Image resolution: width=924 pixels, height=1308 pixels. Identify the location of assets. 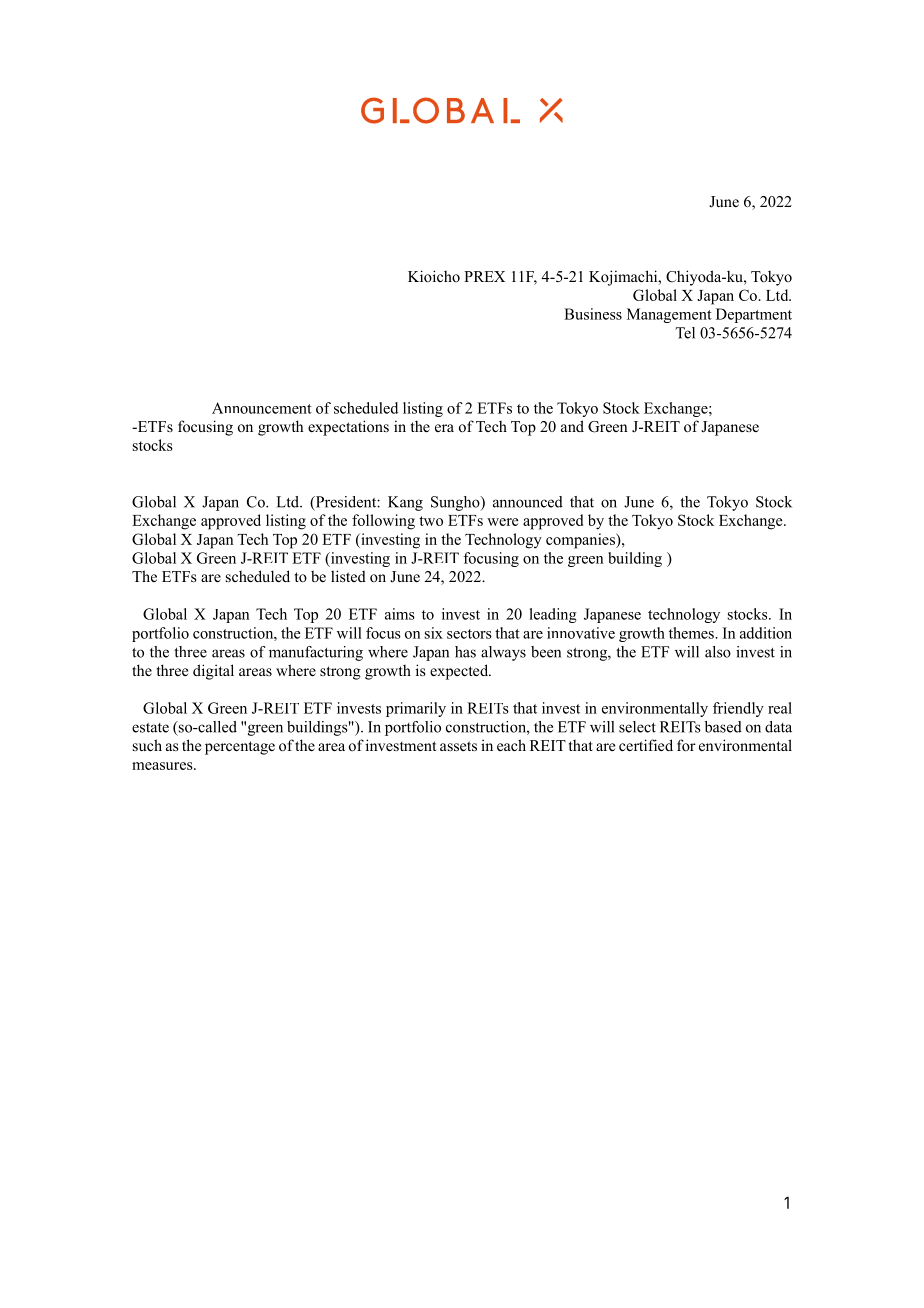
(458, 746).
